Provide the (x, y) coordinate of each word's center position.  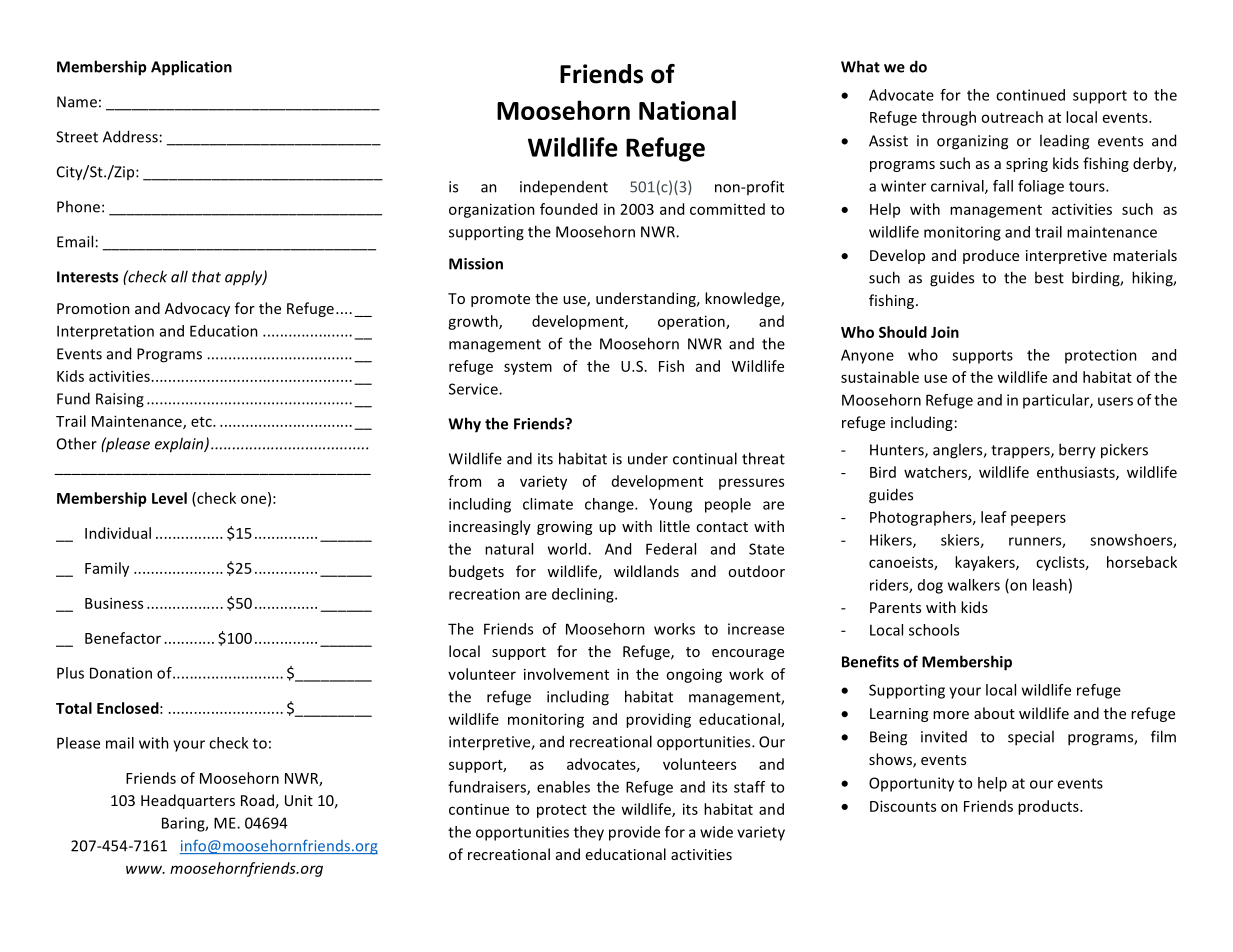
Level (169, 498)
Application (191, 68)
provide (634, 833)
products (1049, 807)
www (145, 870)
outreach (1012, 117)
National (687, 110)
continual (705, 458)
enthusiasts (1077, 473)
